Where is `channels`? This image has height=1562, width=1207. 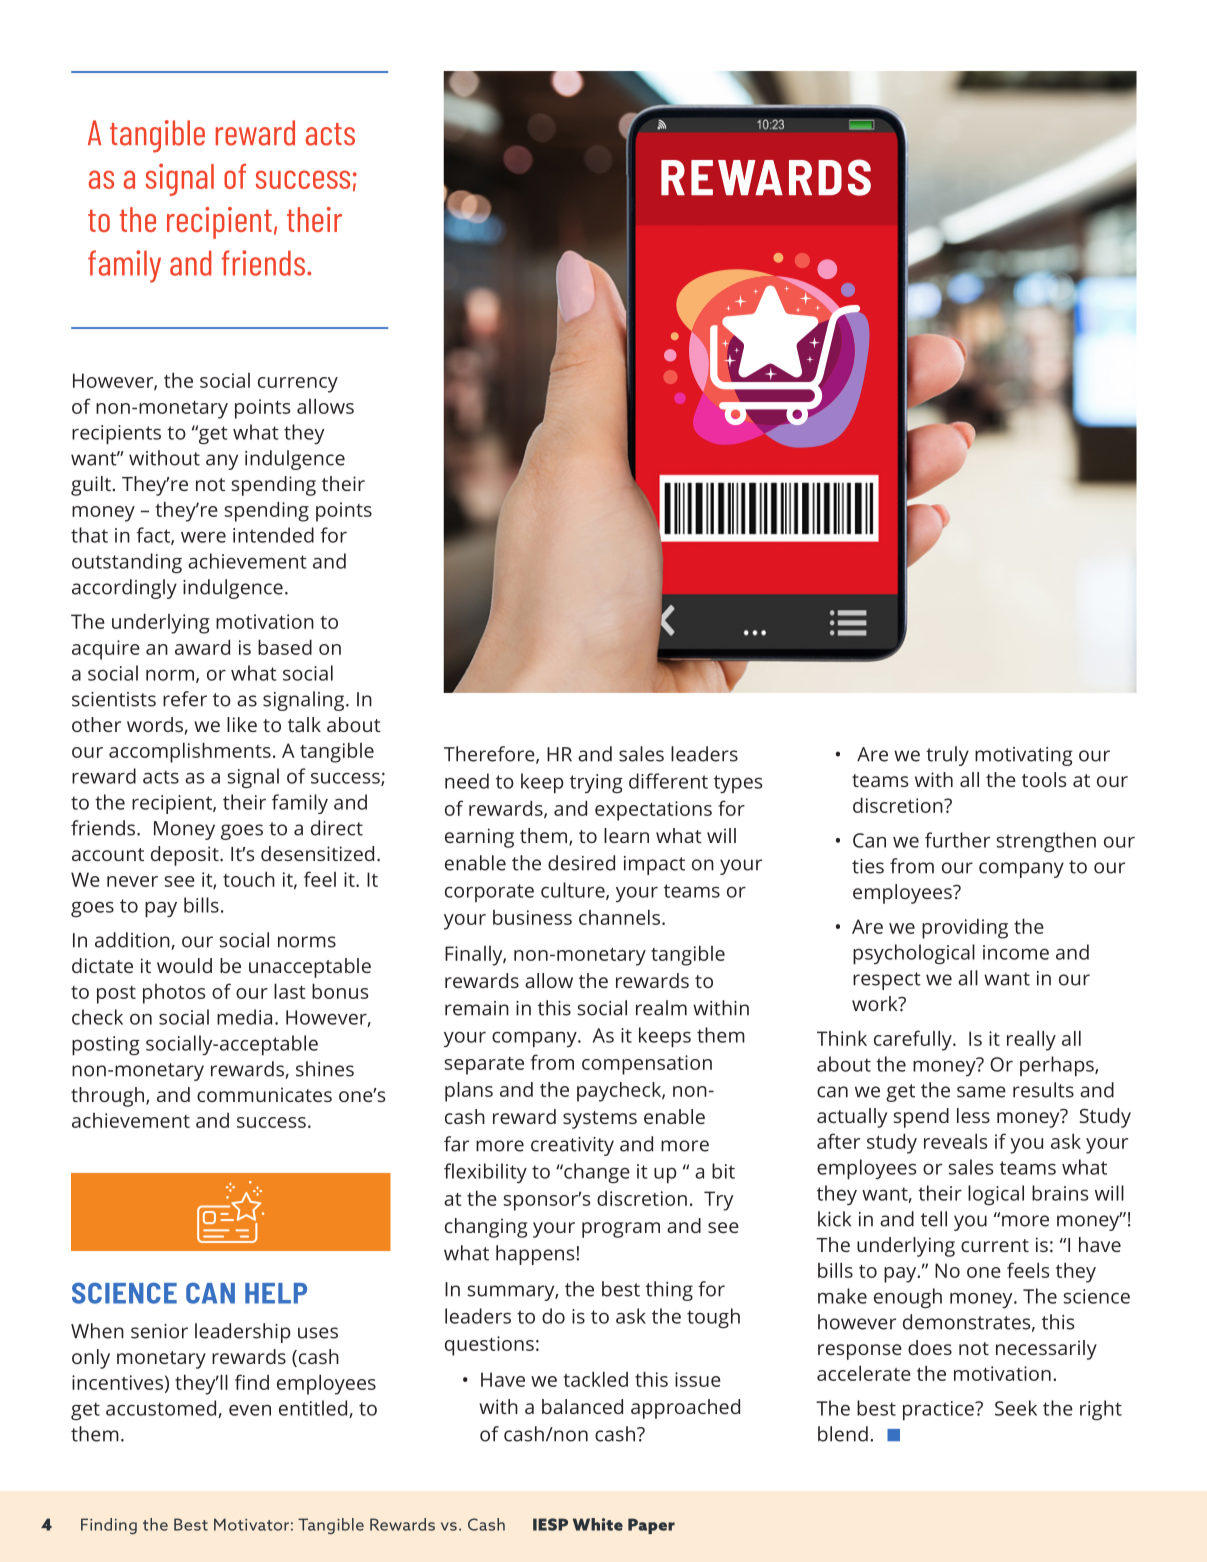 channels is located at coordinates (619, 917).
